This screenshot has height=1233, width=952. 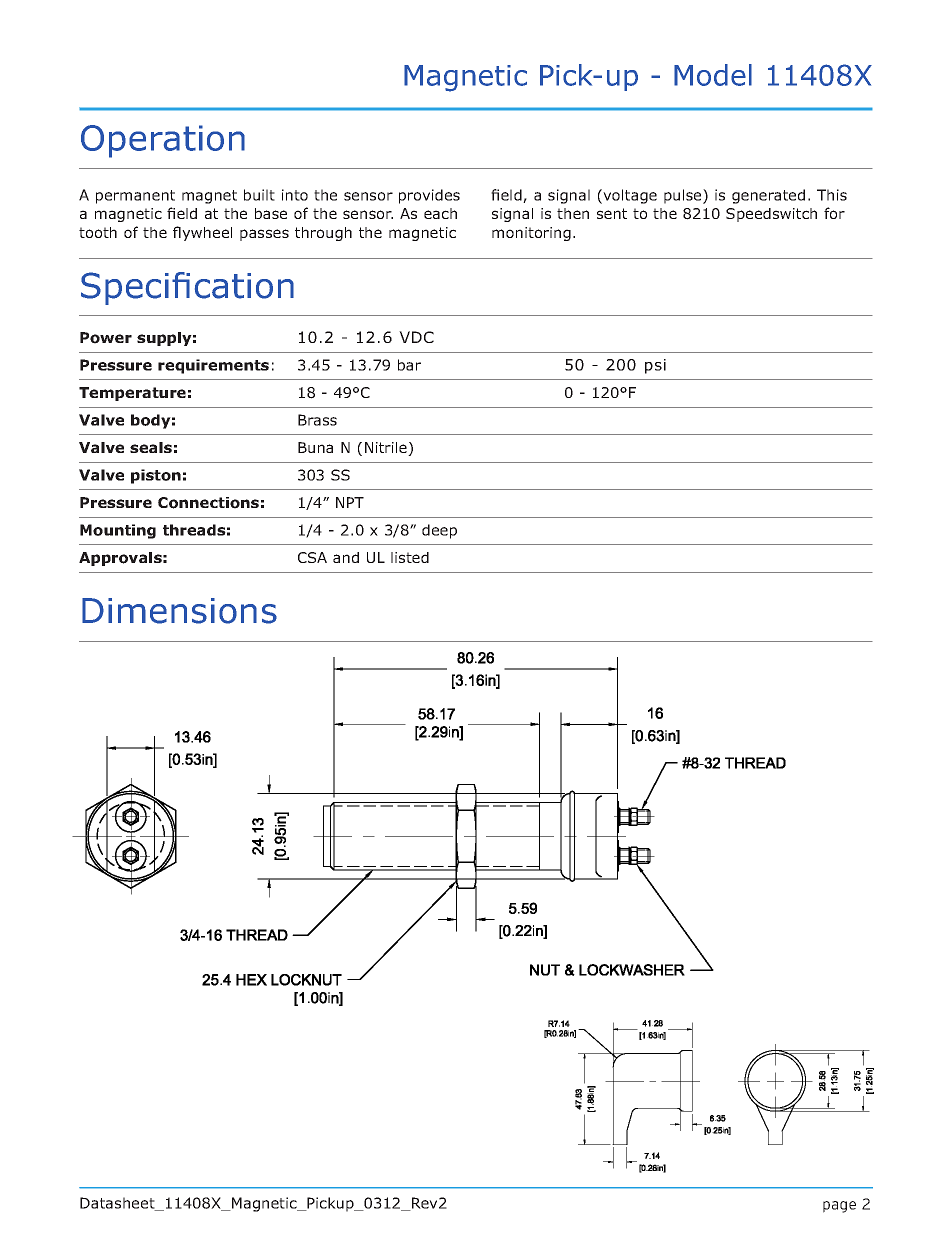 What do you see at coordinates (179, 611) in the screenshot?
I see `Dimensions` at bounding box center [179, 611].
